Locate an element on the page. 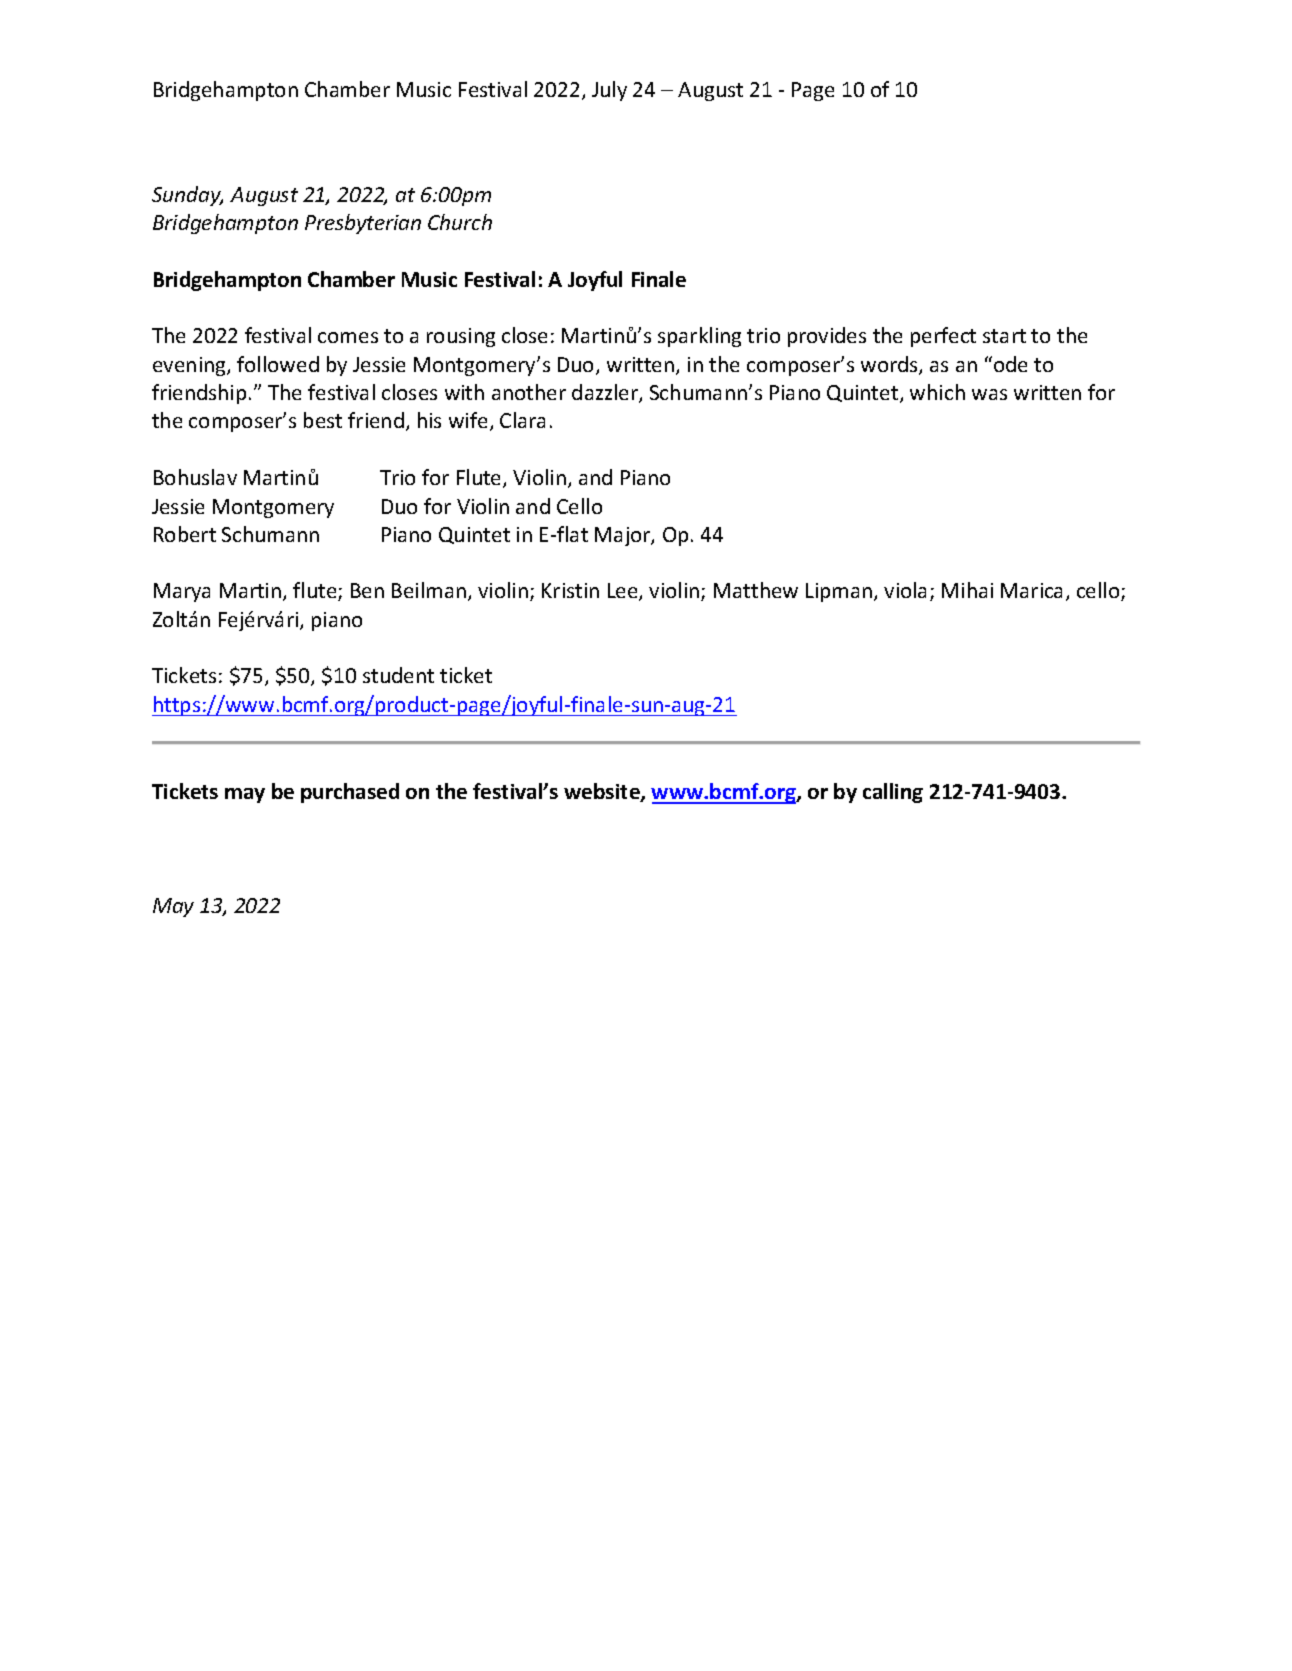 Image resolution: width=1292 pixels, height=1671 pixels. Kristin is located at coordinates (570, 590).
